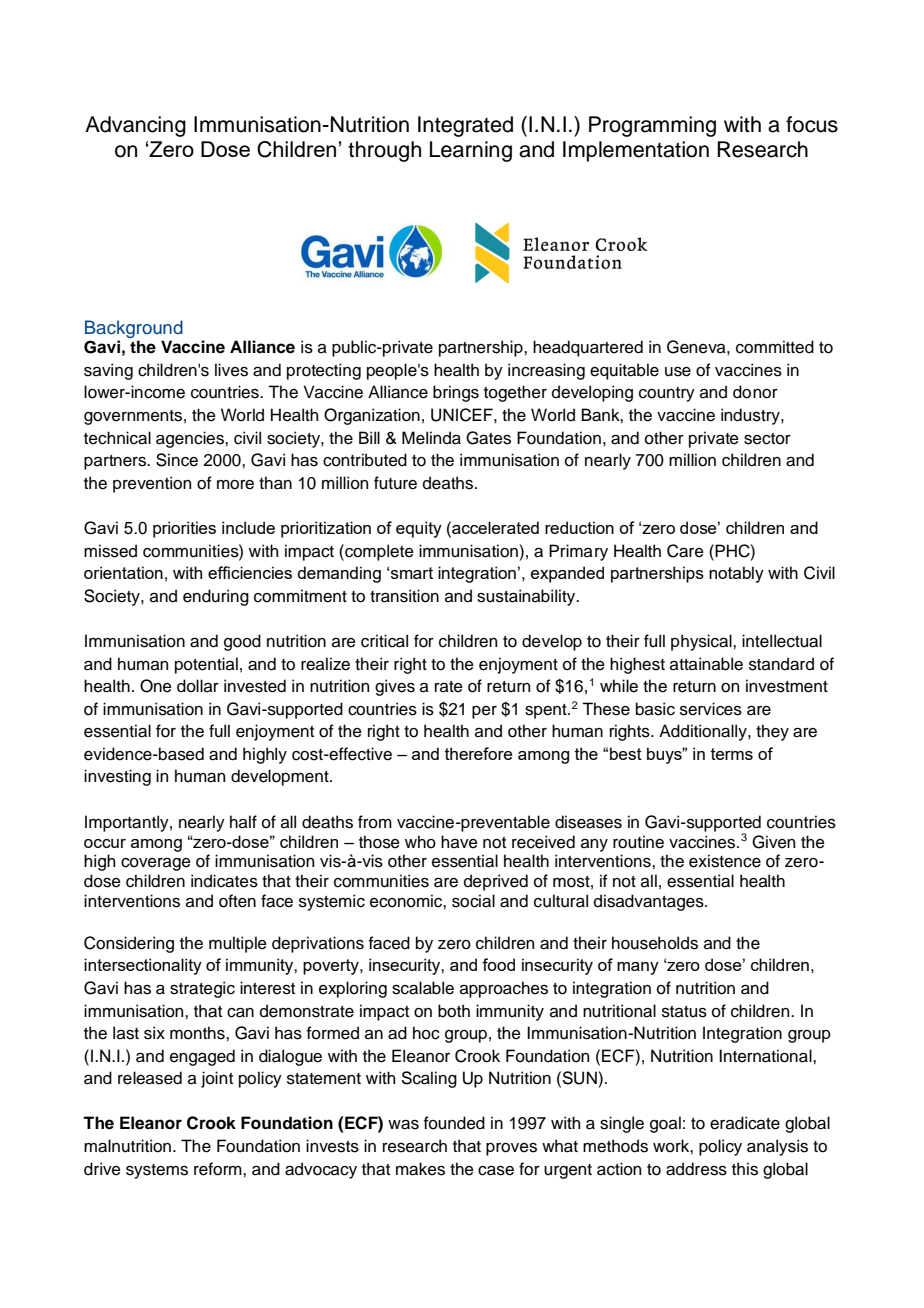 Image resolution: width=924 pixels, height=1308 pixels. Describe the element at coordinates (652, 126) in the screenshot. I see `Programming` at that location.
